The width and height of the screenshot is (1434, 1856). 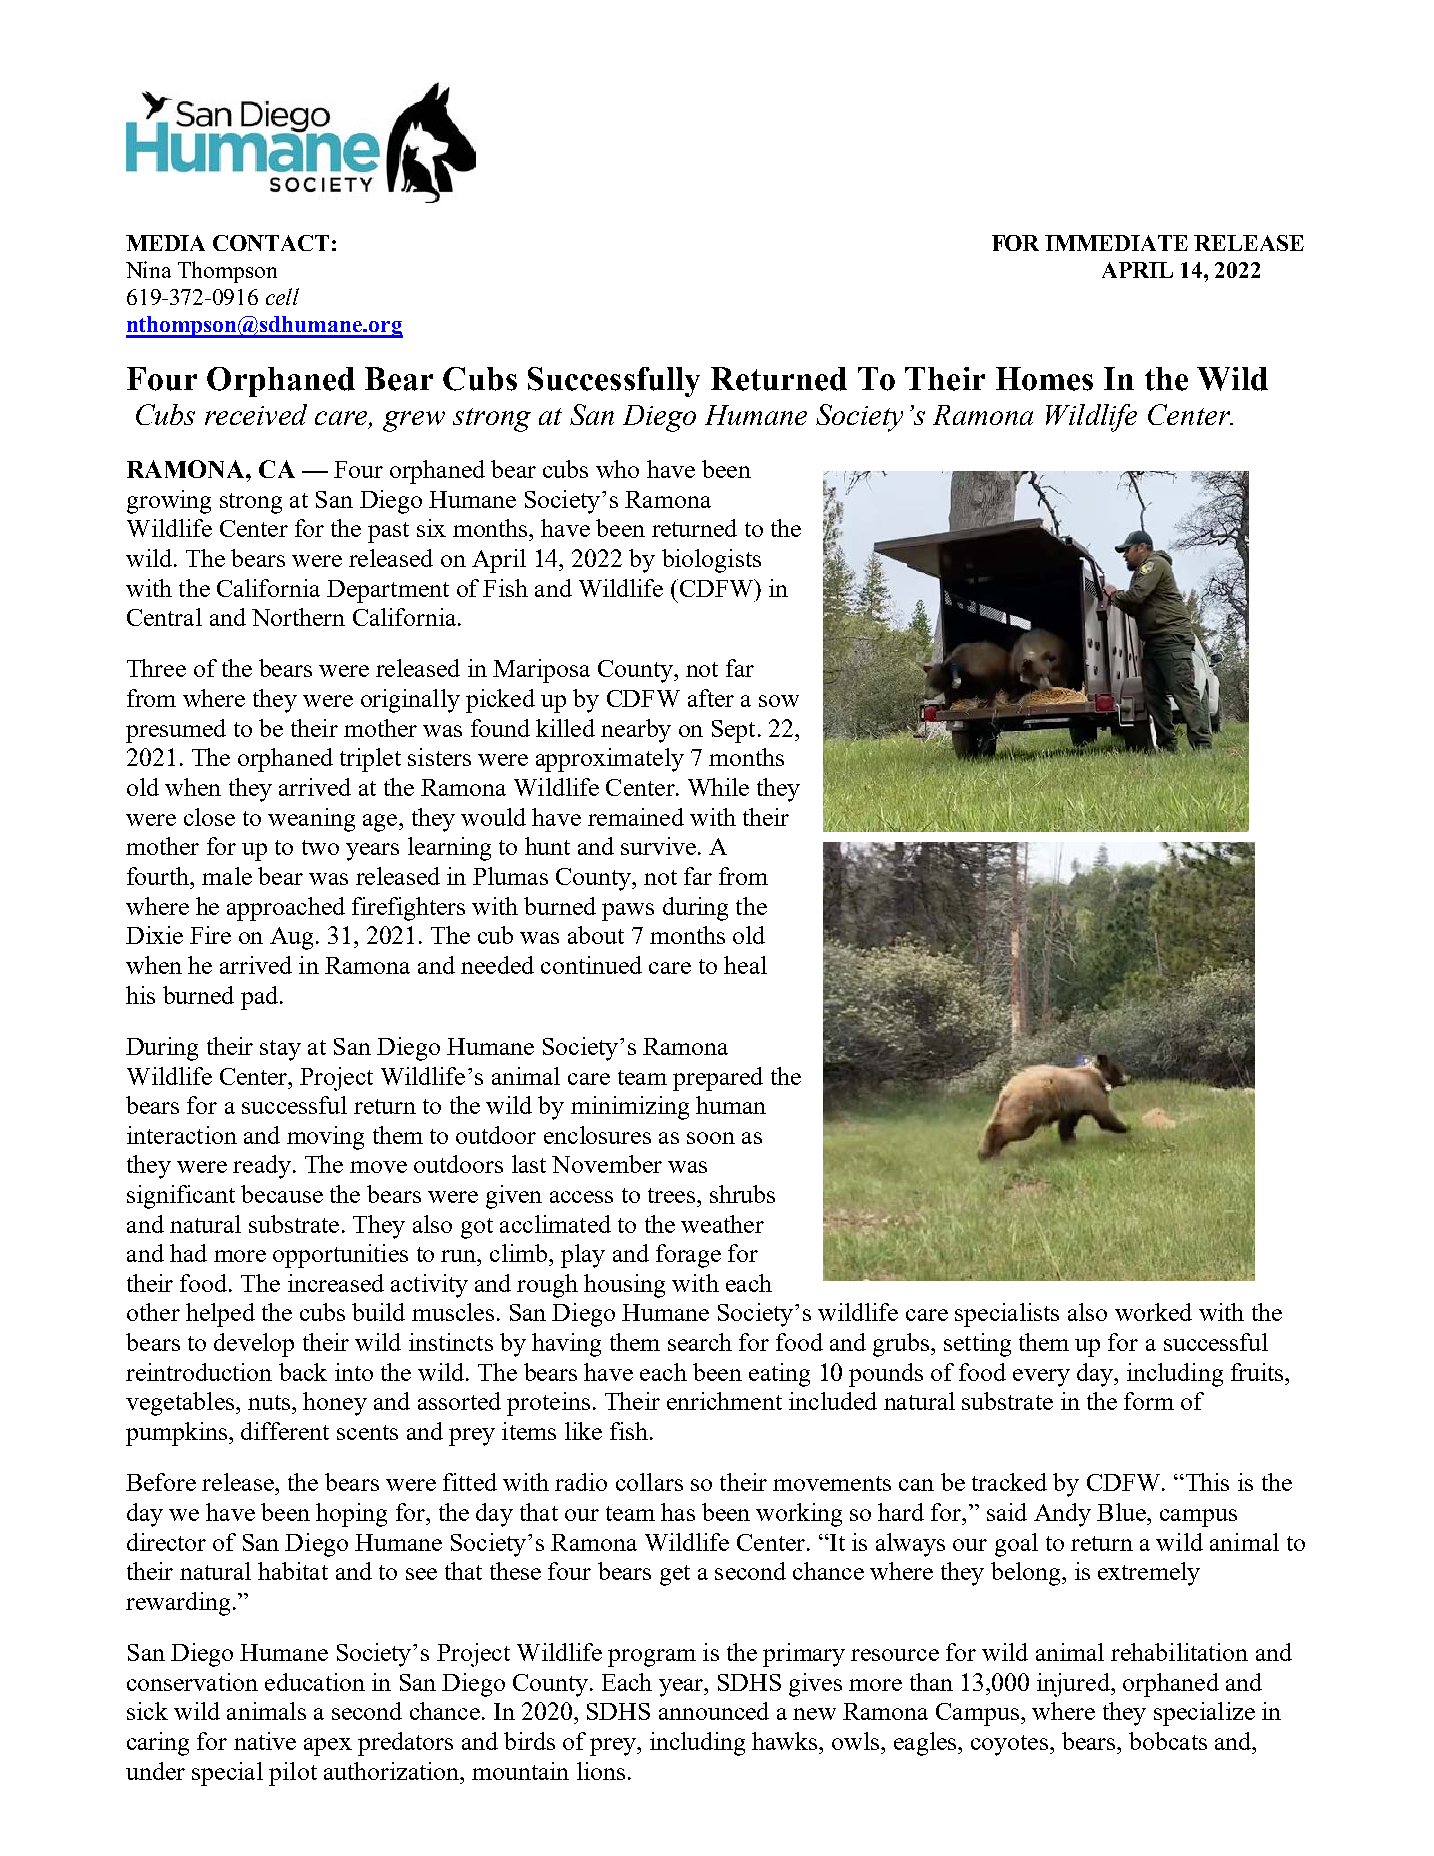 I want to click on Homes, so click(x=1044, y=379).
